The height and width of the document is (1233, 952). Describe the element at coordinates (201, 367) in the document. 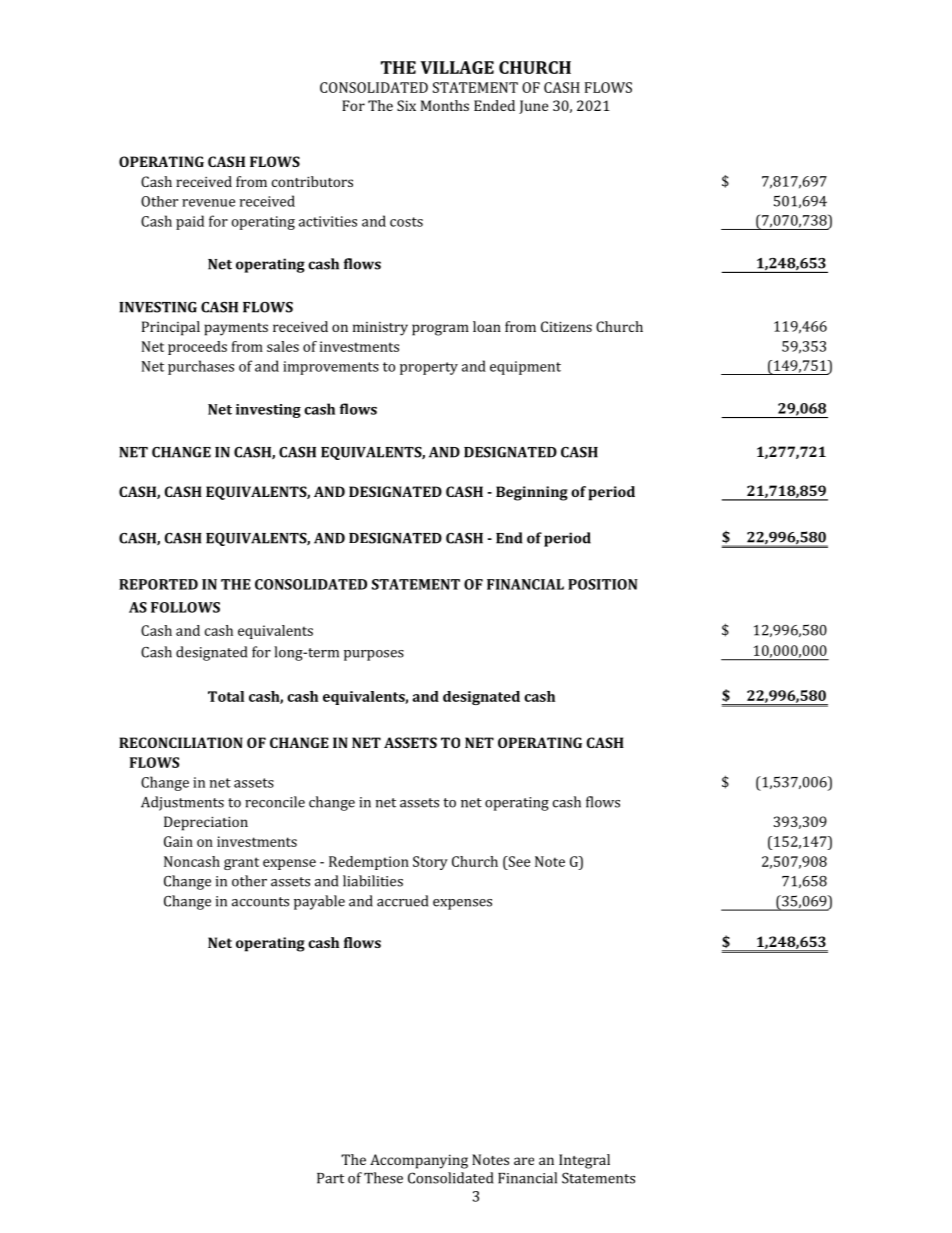

I see `purchases` at that location.
